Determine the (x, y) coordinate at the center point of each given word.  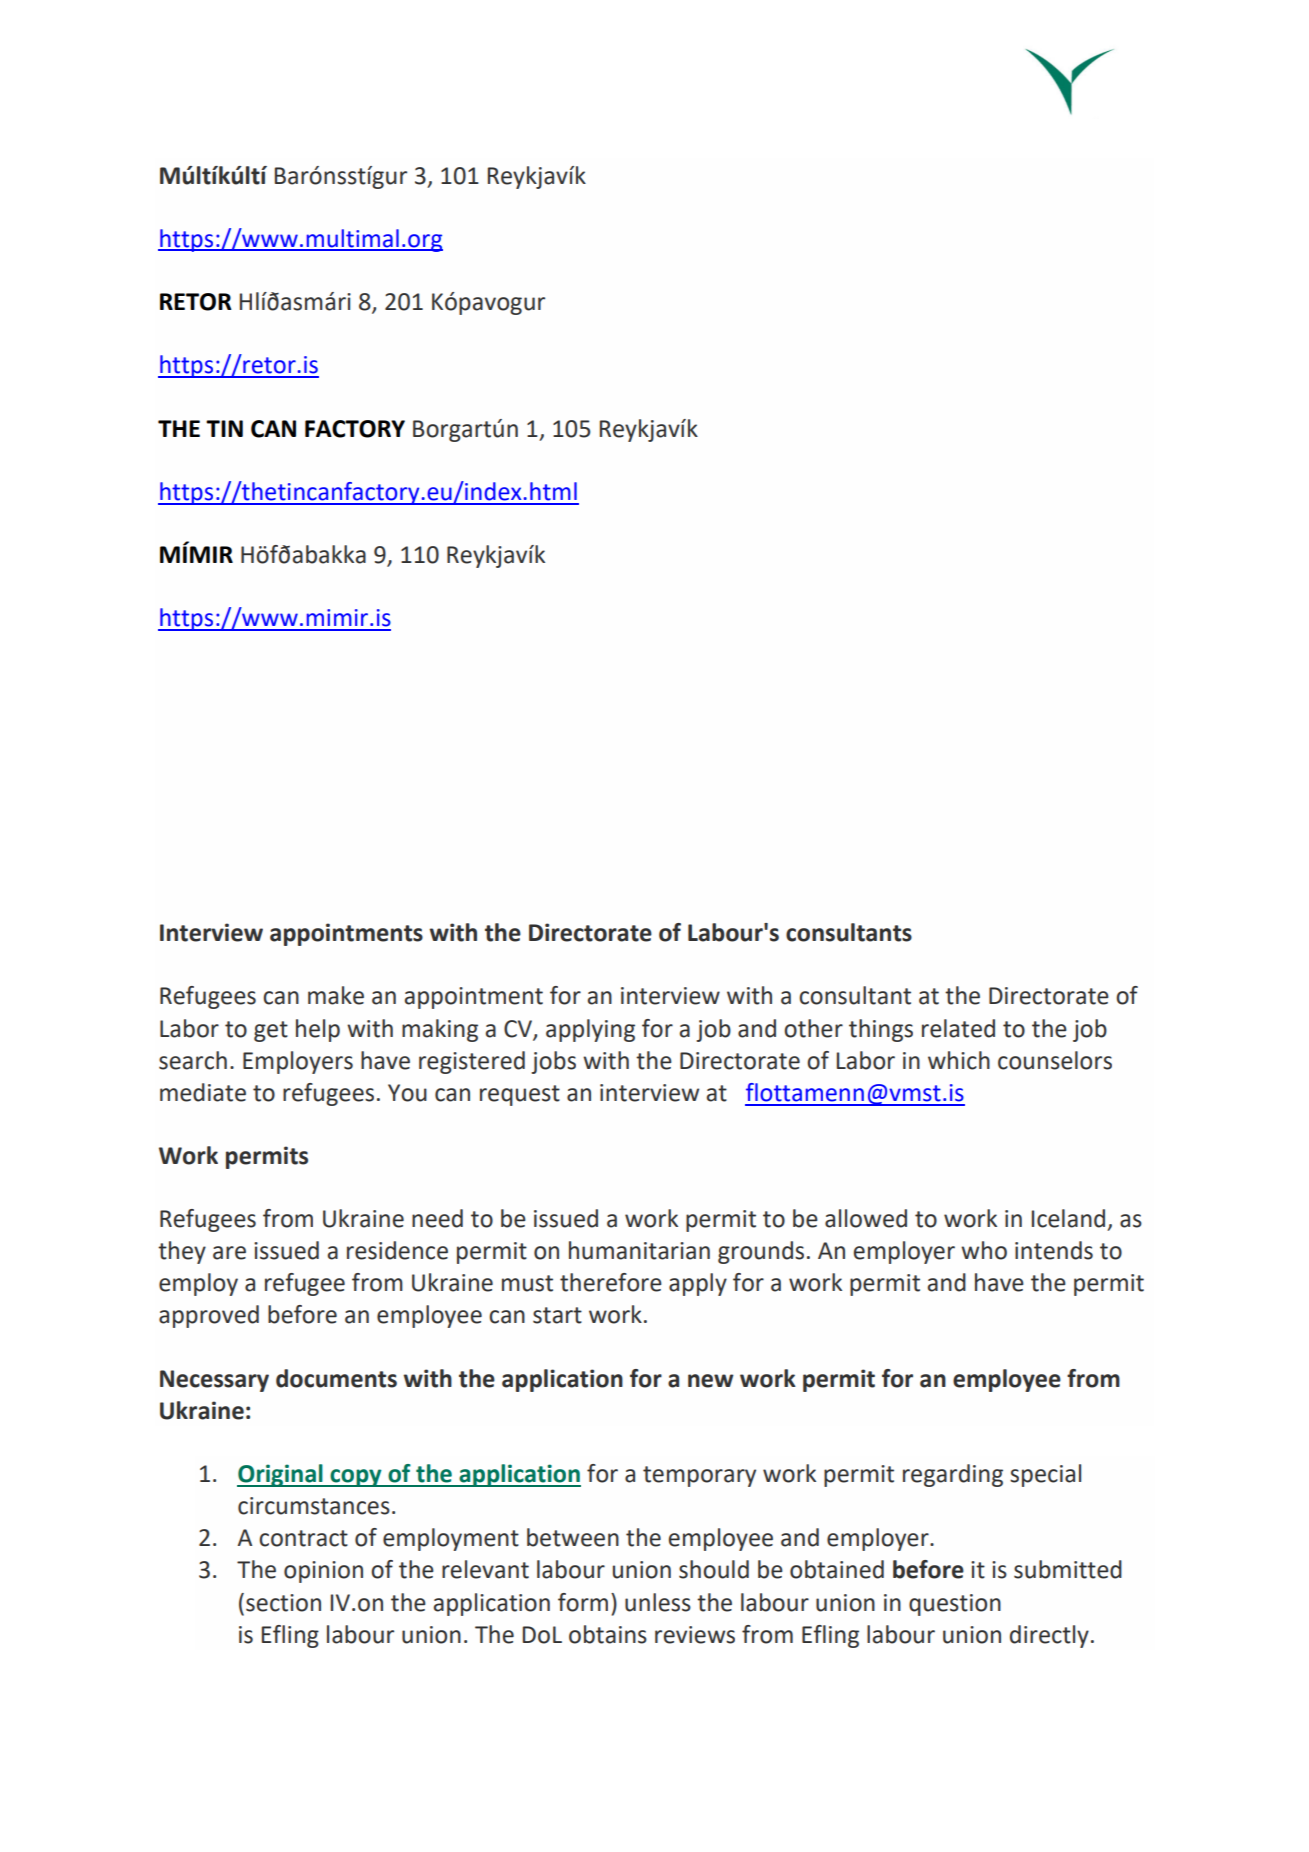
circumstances (314, 1506)
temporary (699, 1476)
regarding (953, 1475)
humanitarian (639, 1250)
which (959, 1060)
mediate (203, 1092)
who (984, 1250)
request (520, 1095)
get (271, 1031)
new (711, 1381)
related (958, 1028)
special (1045, 1475)
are (229, 1253)
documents (336, 1378)
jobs (553, 1062)
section (283, 1603)
